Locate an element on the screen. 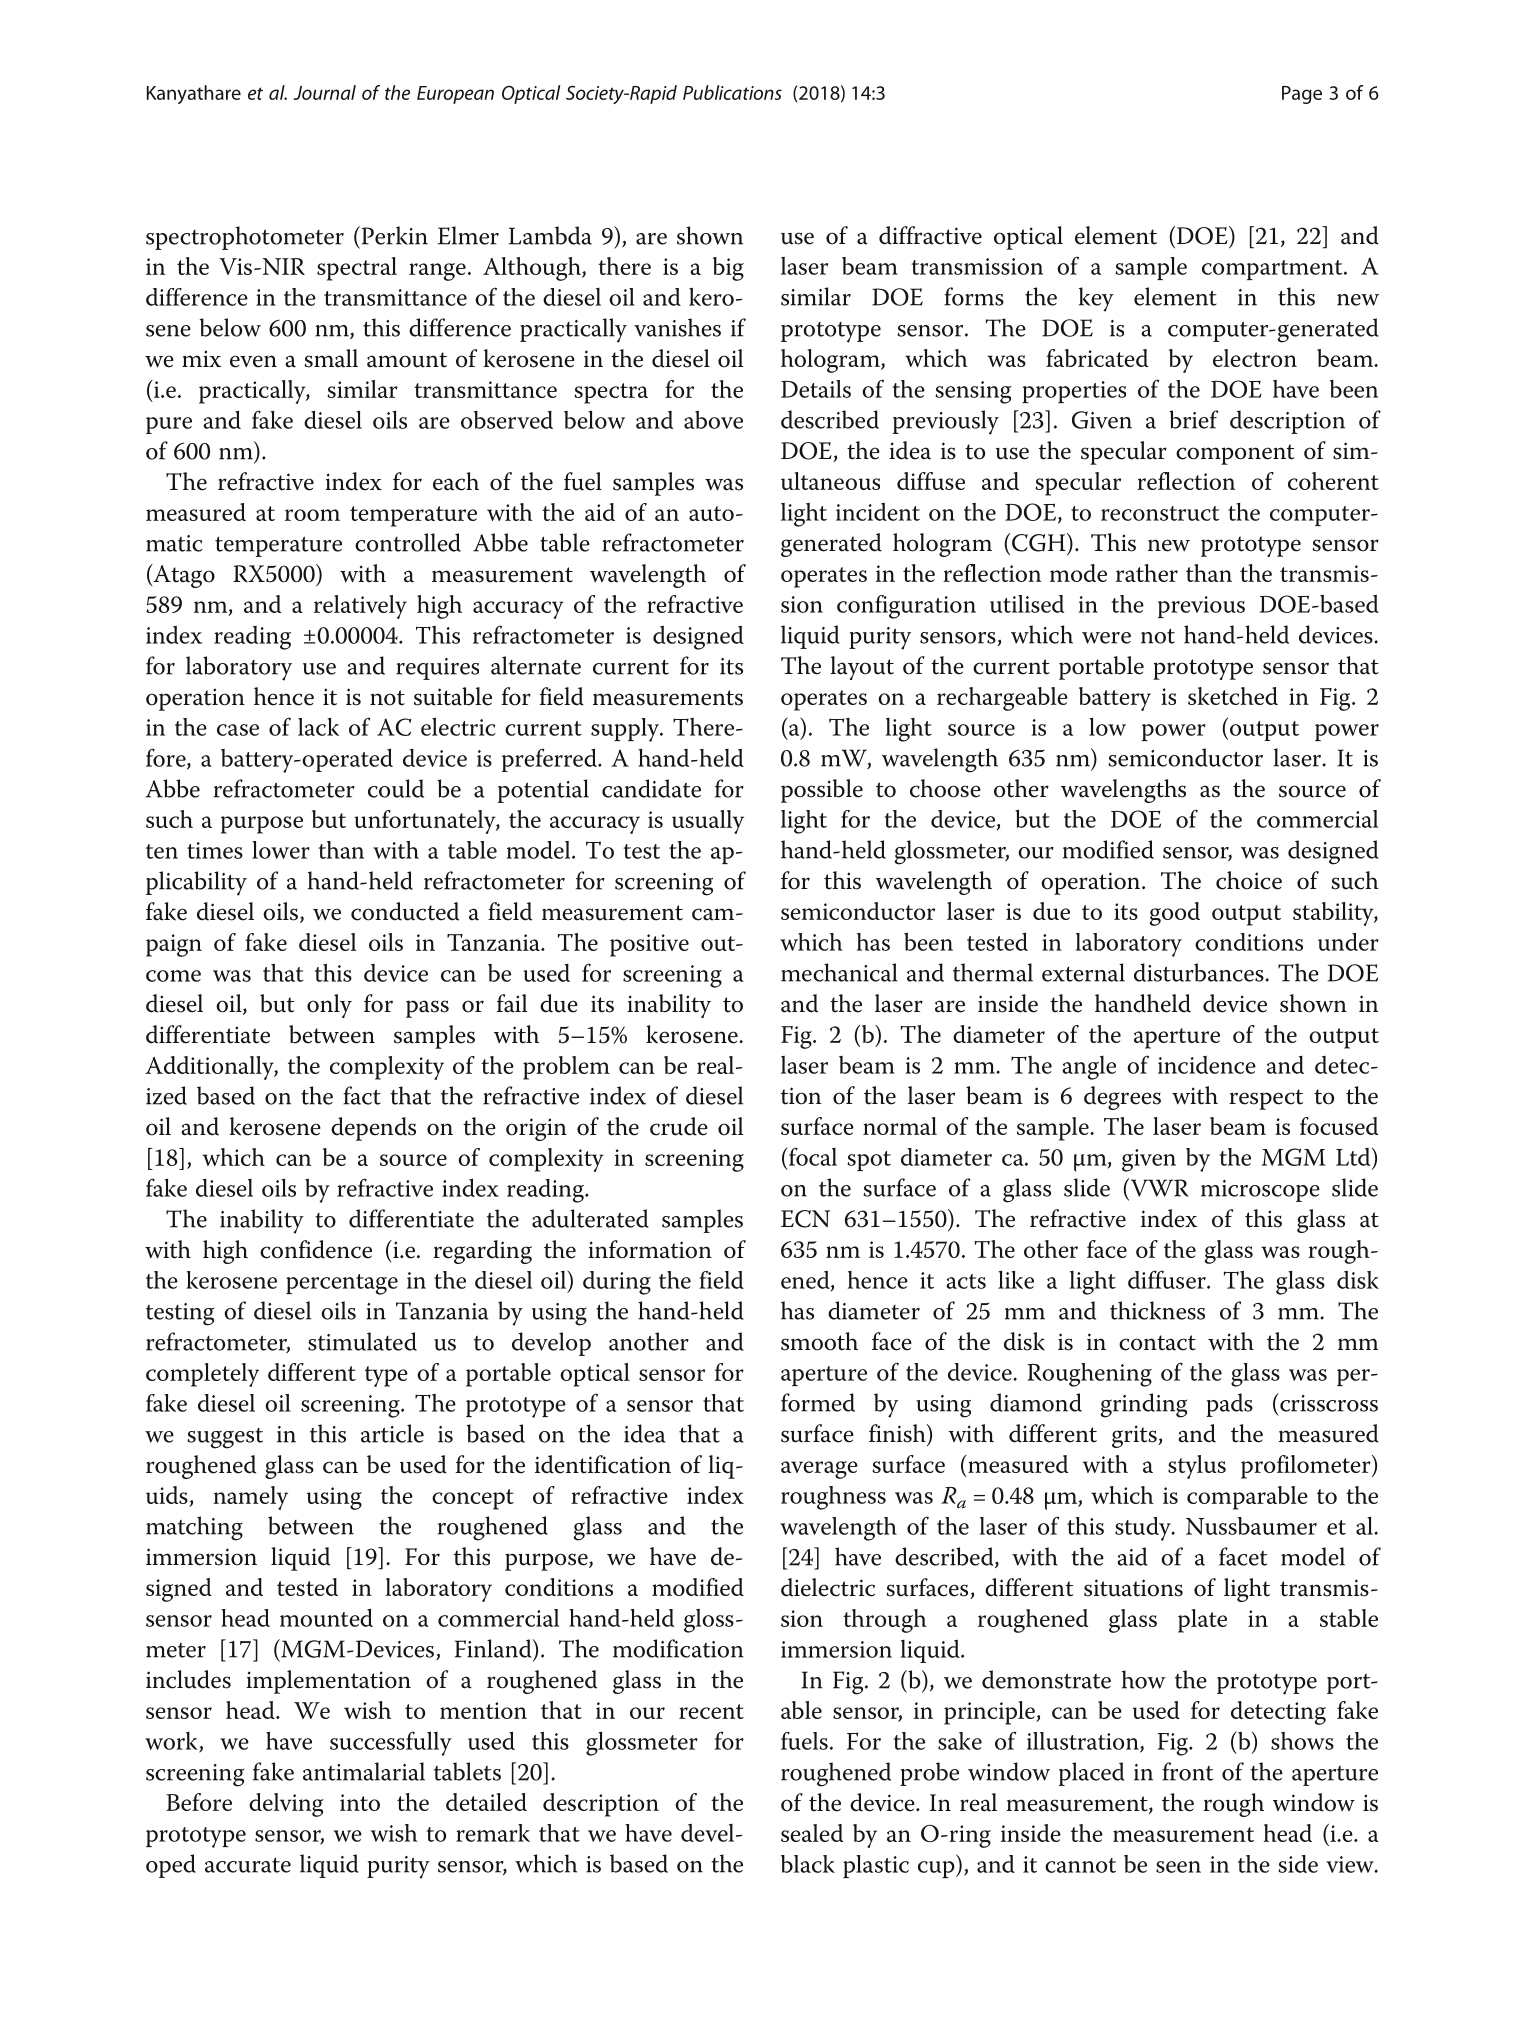 This screenshot has height=2025, width=1524. delving is located at coordinates (286, 1805).
